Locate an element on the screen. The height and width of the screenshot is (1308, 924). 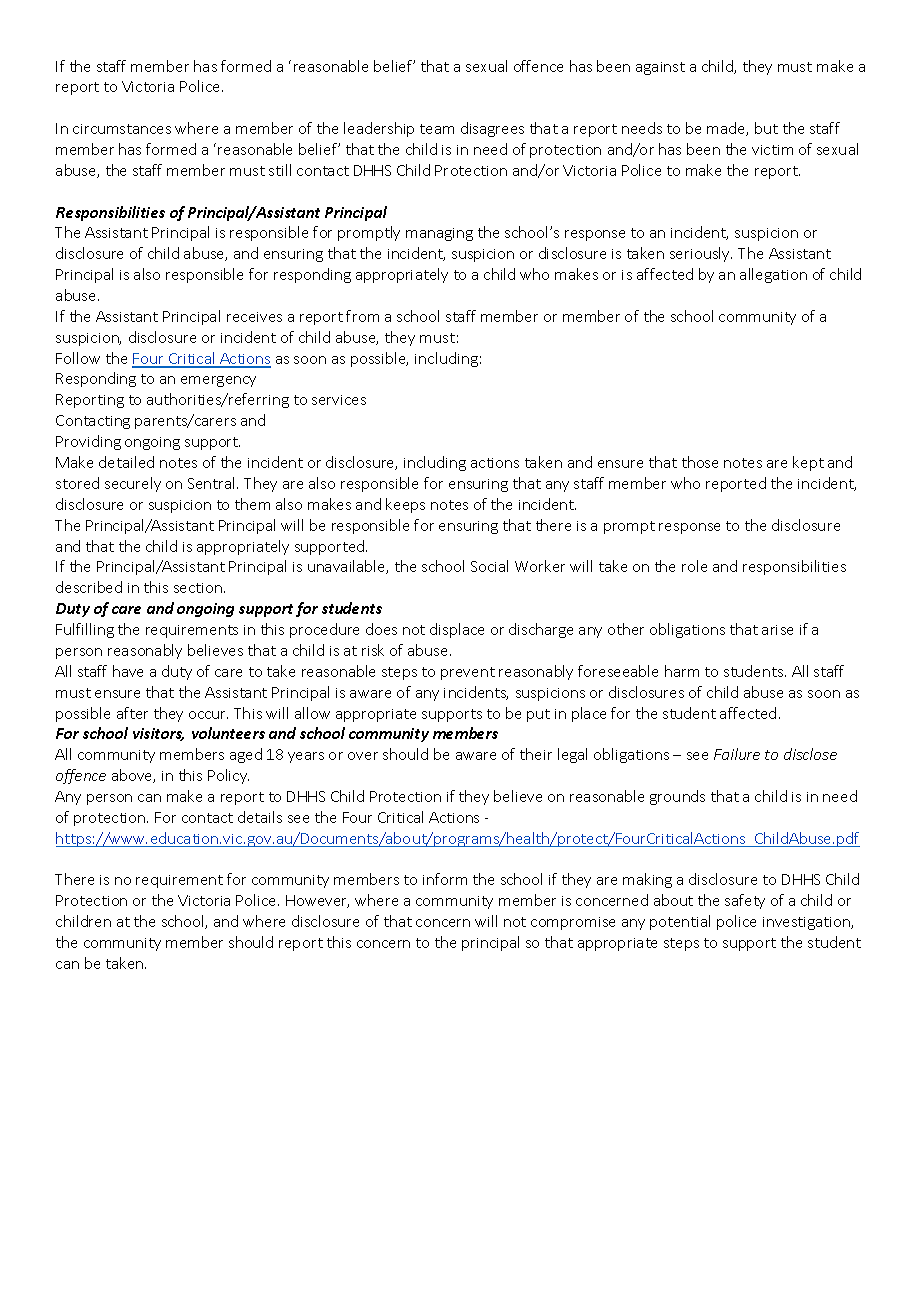
section is located at coordinates (198, 588).
